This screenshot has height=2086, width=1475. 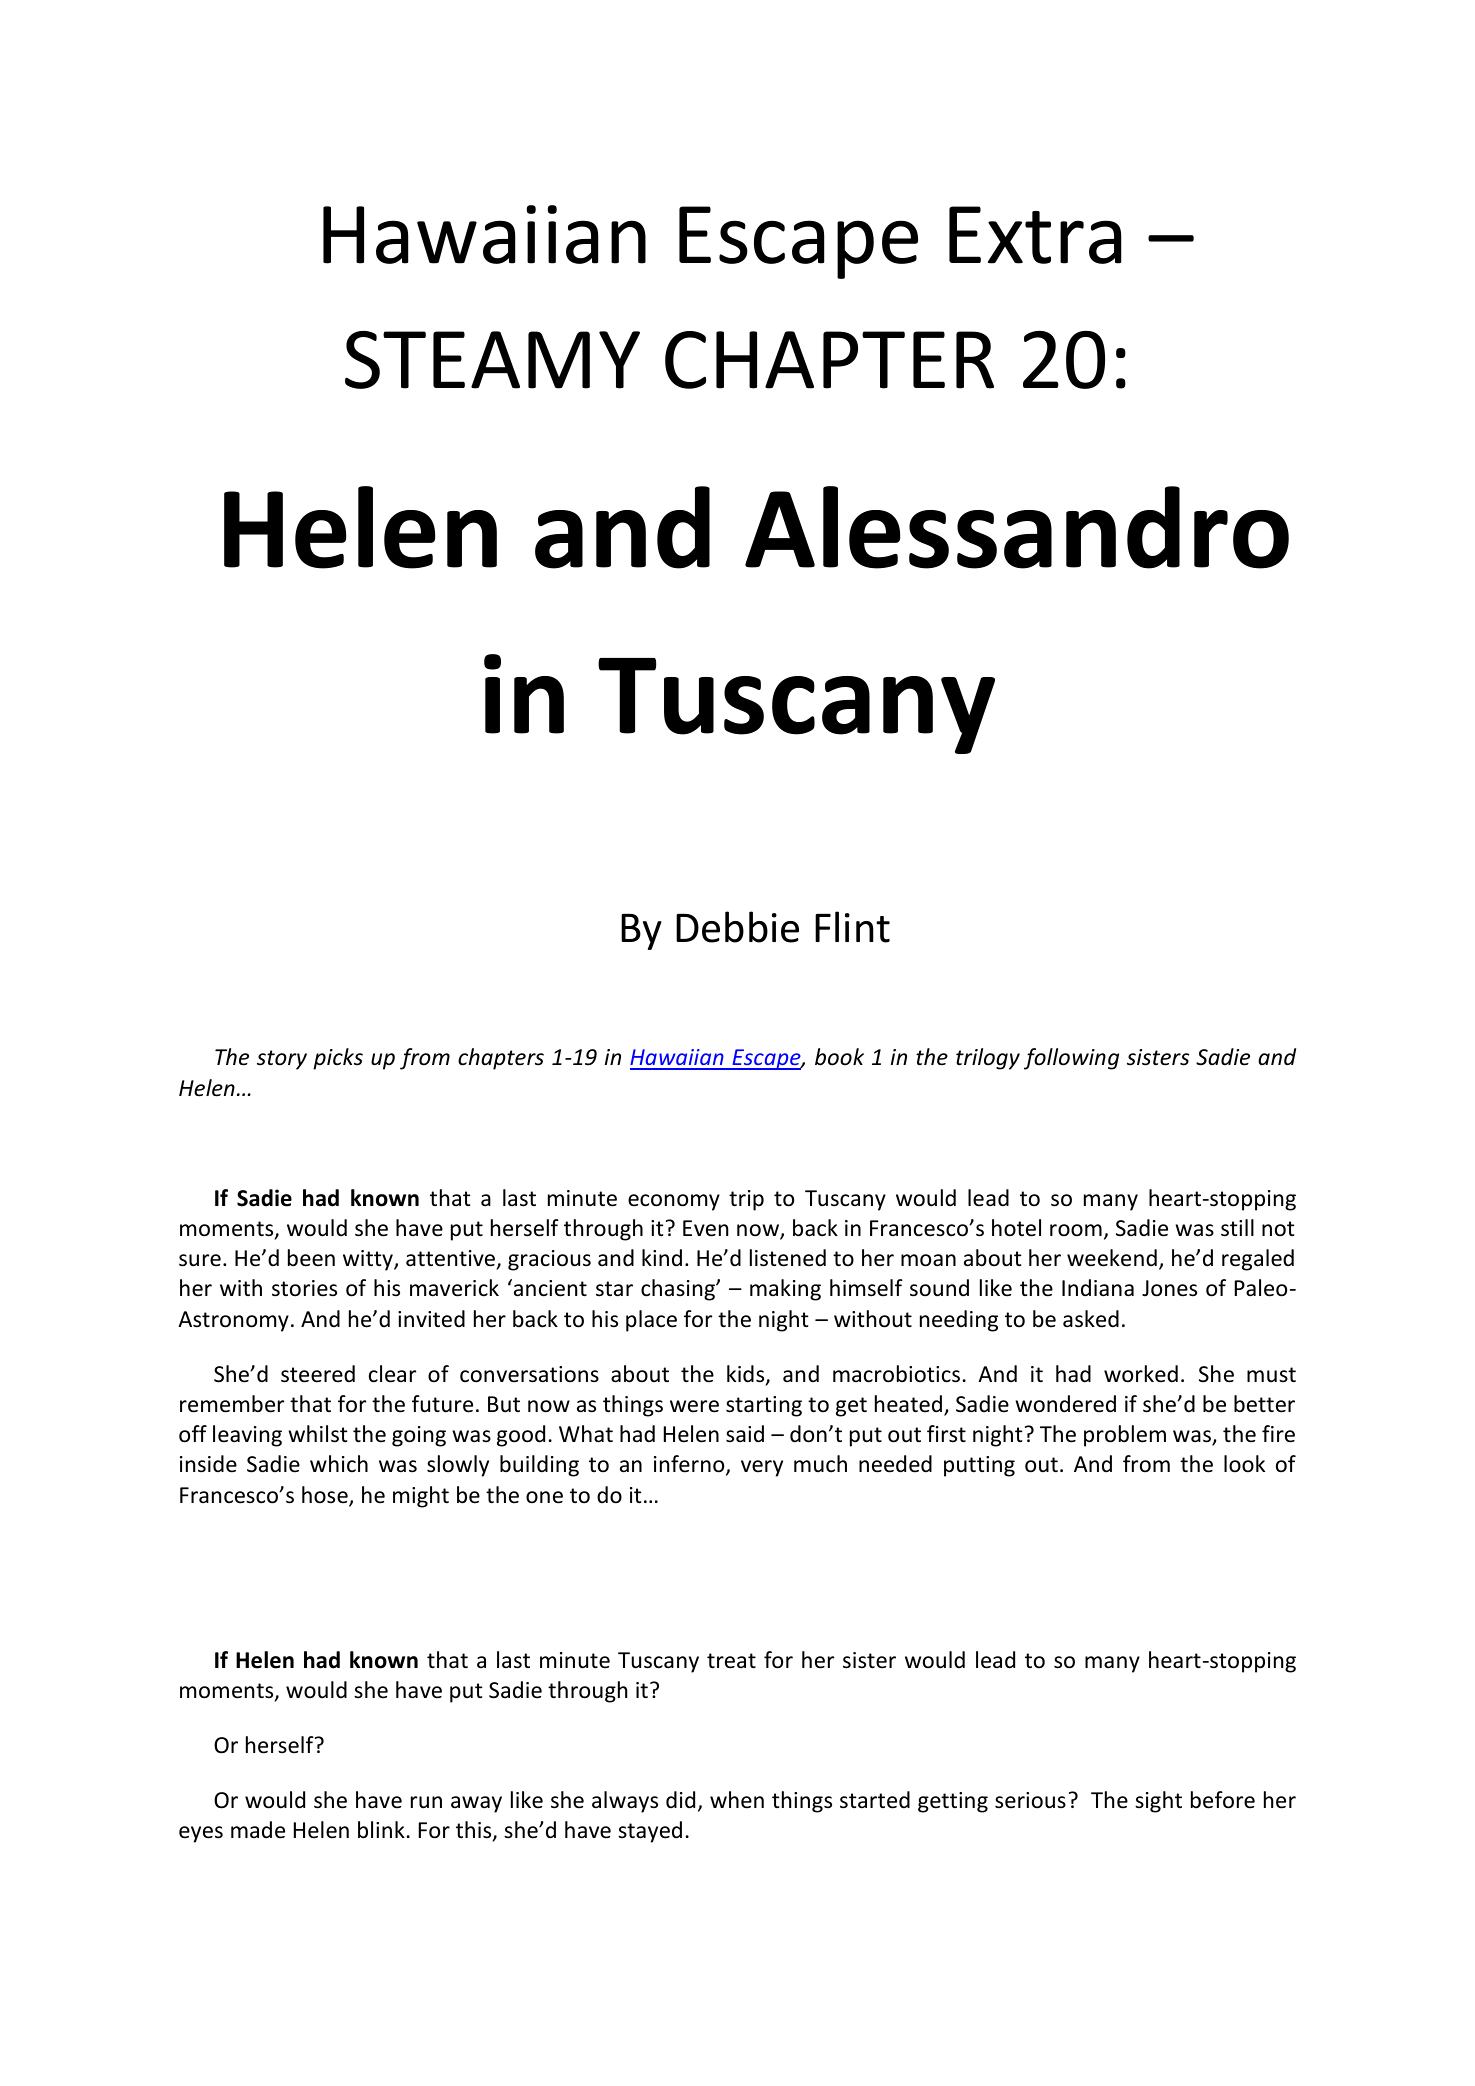 I want to click on book, so click(x=839, y=1057).
